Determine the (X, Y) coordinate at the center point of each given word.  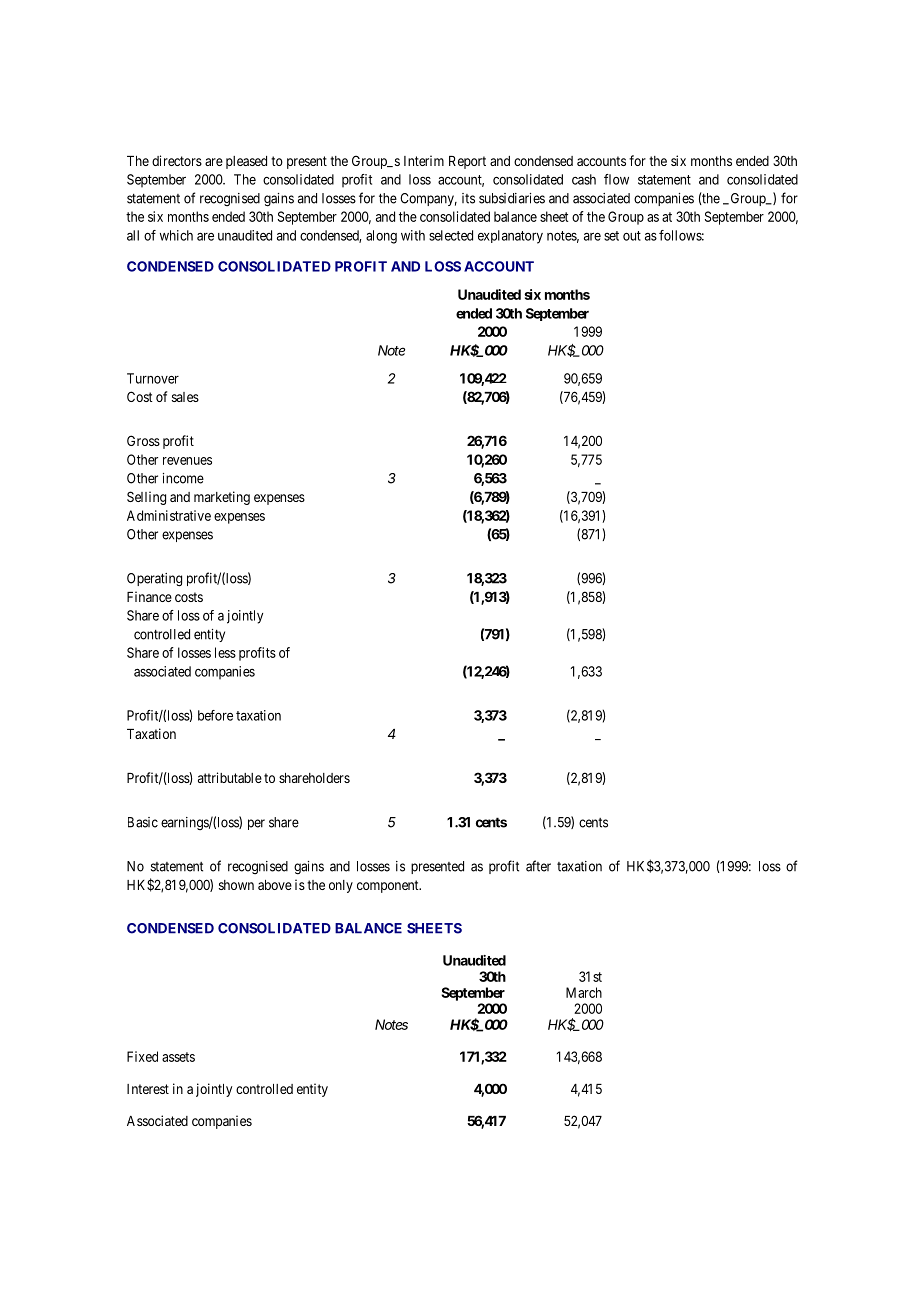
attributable (230, 777)
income (183, 478)
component (389, 886)
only (341, 886)
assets (178, 1057)
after (538, 866)
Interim (424, 160)
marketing (222, 498)
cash (584, 179)
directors (177, 160)
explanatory (510, 237)
